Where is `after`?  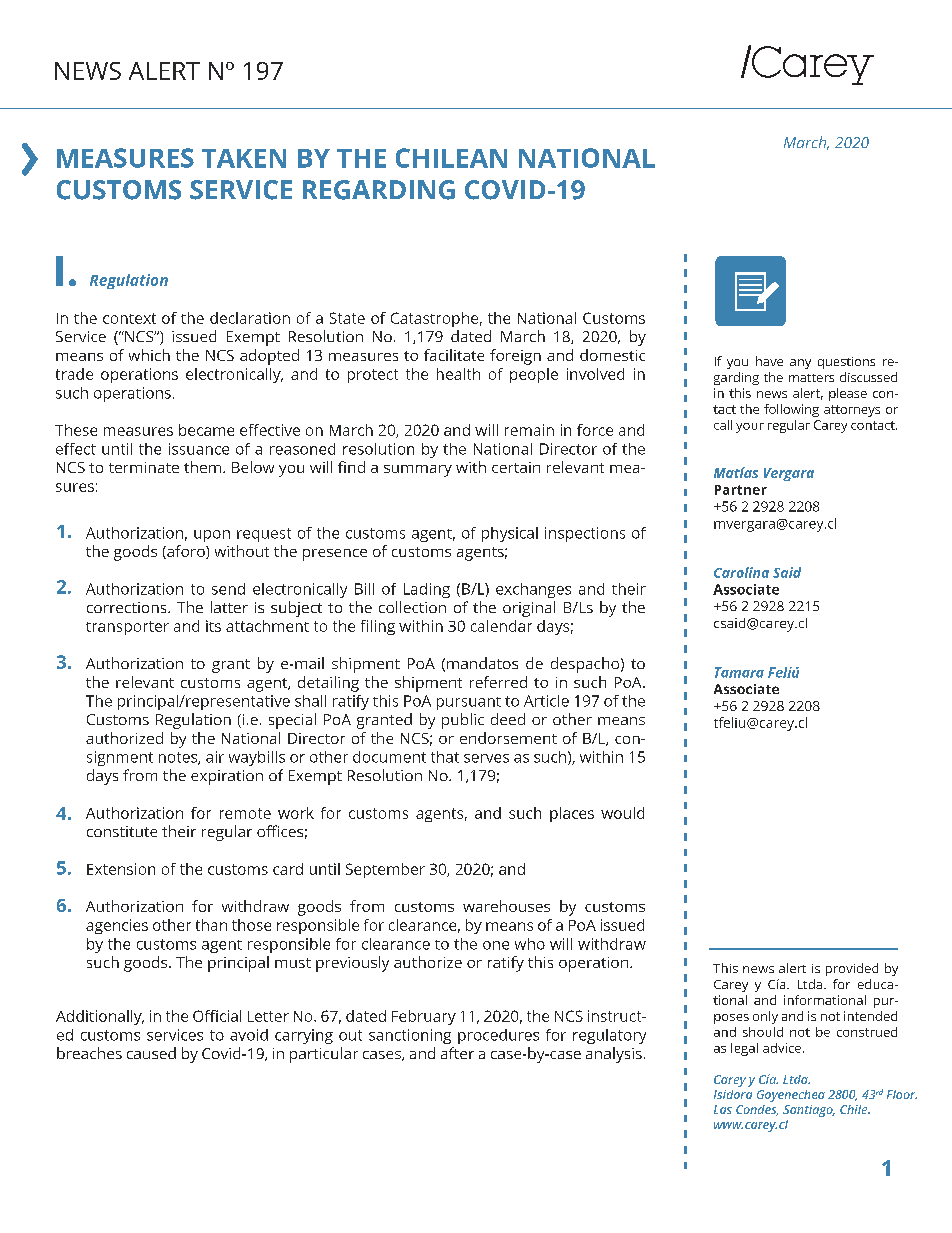 after is located at coordinates (457, 1053).
